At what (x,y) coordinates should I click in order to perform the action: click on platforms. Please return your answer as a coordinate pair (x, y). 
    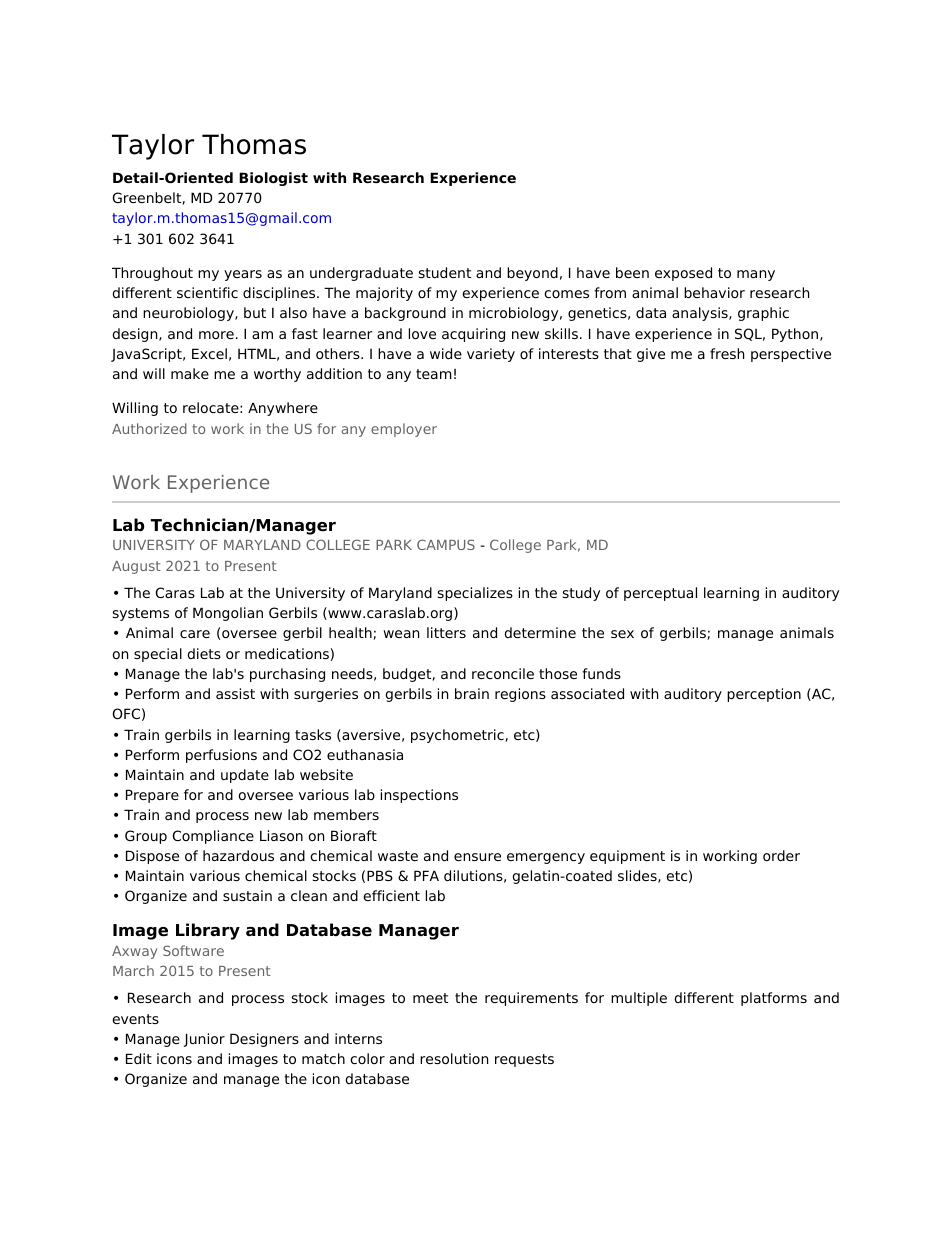
    Looking at the image, I should click on (774, 999).
